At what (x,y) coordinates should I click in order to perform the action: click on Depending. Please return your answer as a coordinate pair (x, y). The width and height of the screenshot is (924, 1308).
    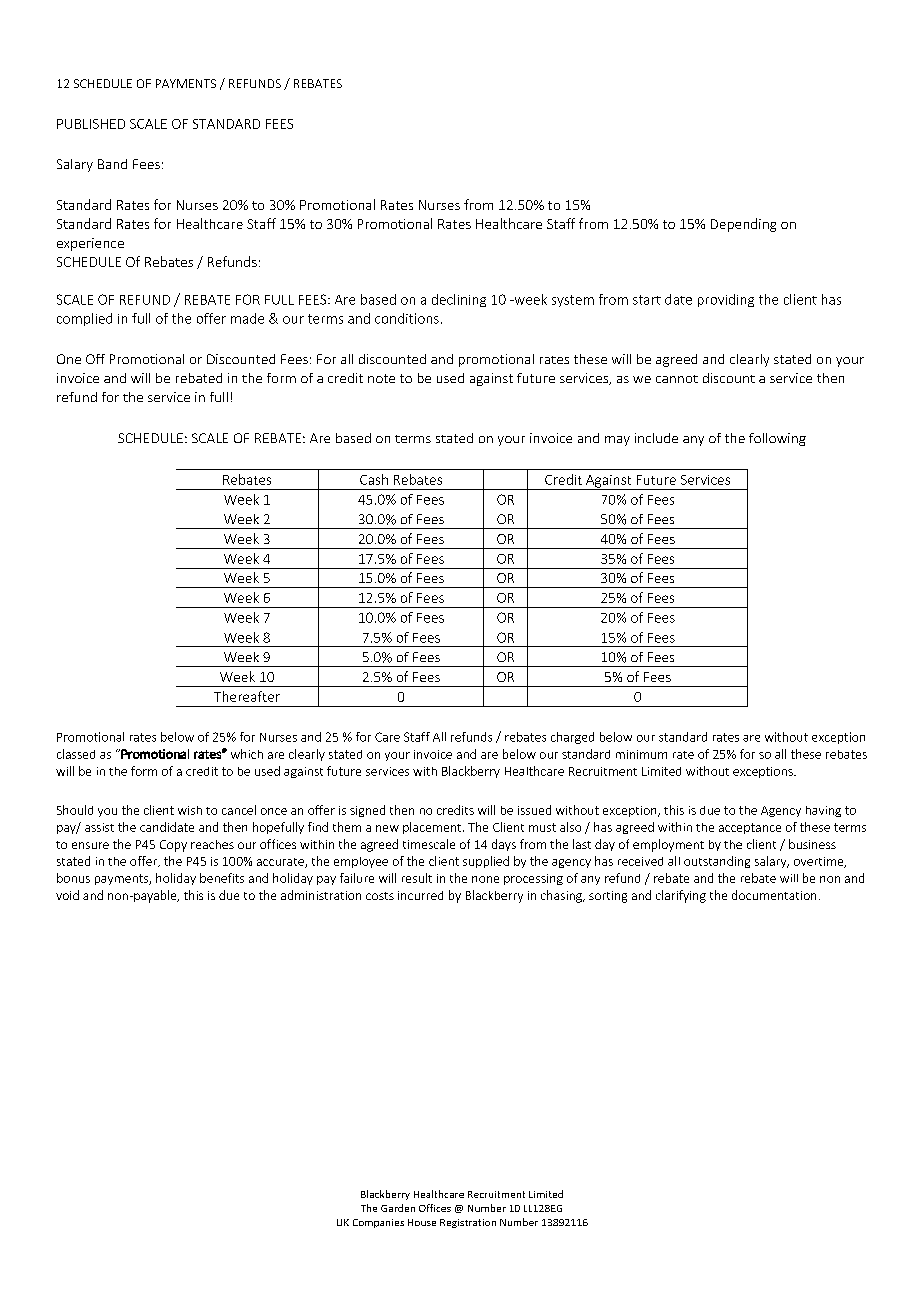
    Looking at the image, I should click on (743, 225).
